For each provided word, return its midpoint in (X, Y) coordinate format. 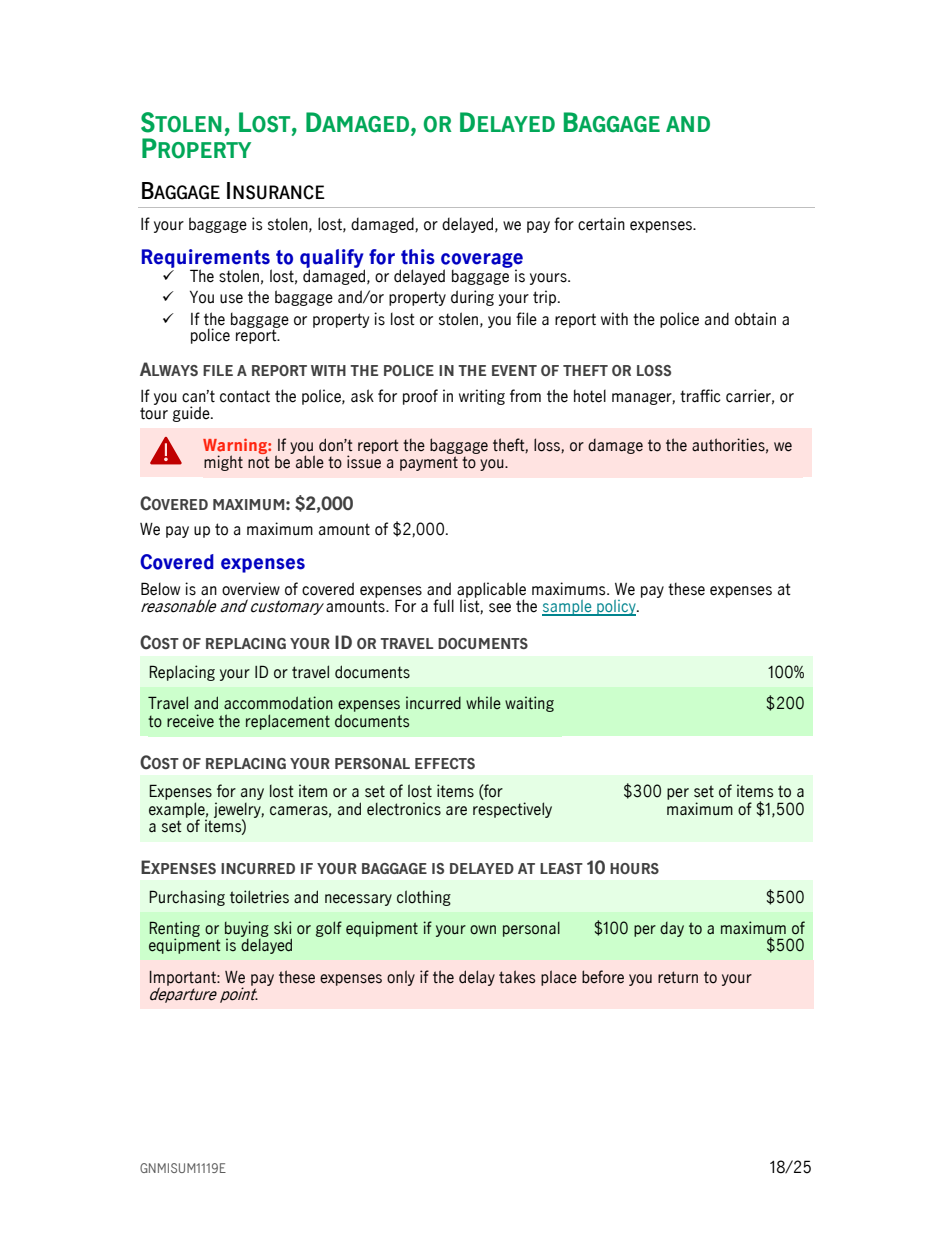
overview (251, 589)
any (252, 794)
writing (482, 397)
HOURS (634, 868)
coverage (482, 261)
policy (616, 608)
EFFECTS (445, 763)
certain (601, 224)
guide (192, 414)
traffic (700, 396)
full (443, 606)
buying (247, 930)
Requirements (207, 259)
